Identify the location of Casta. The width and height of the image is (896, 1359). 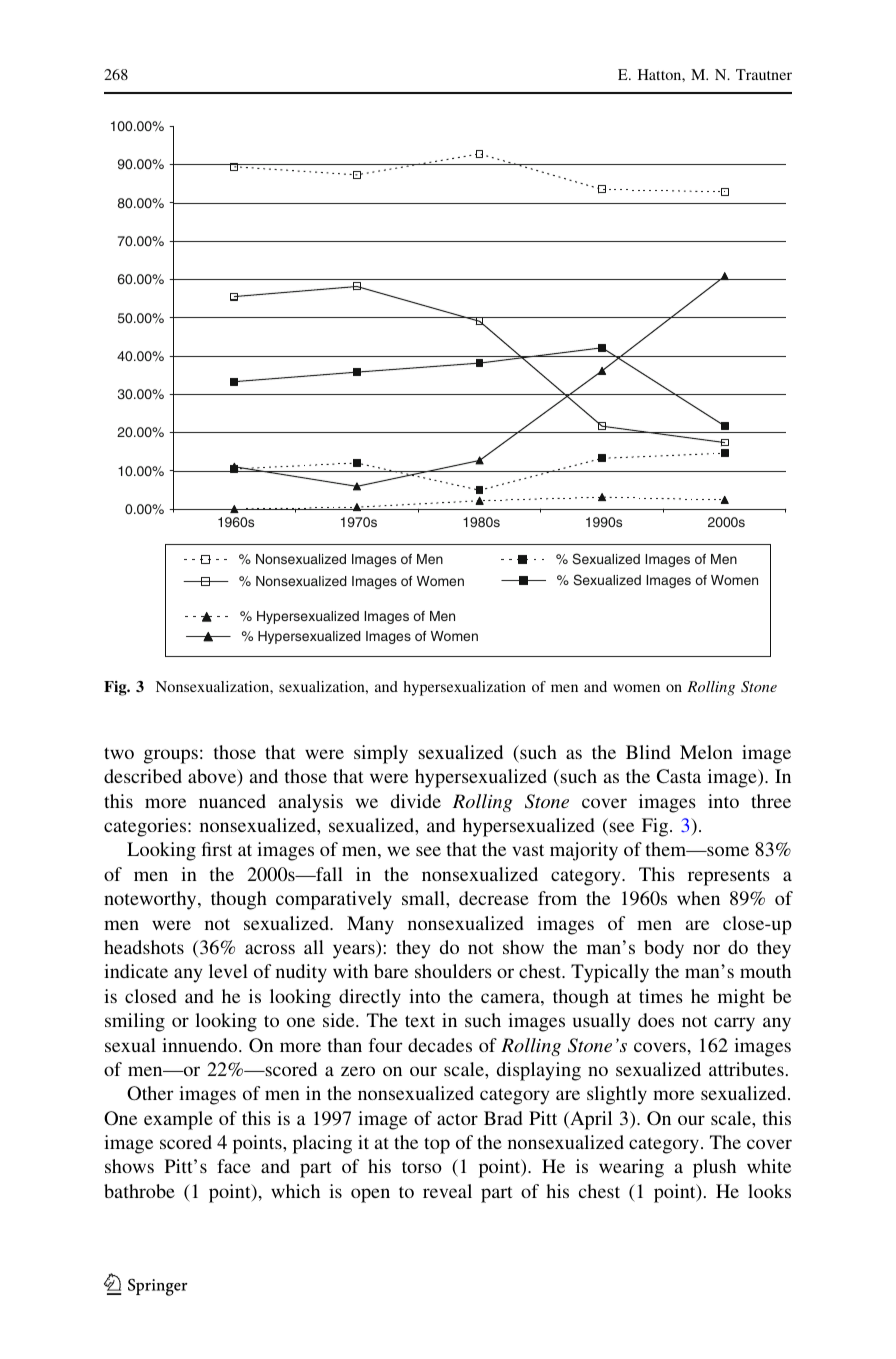
(679, 776).
